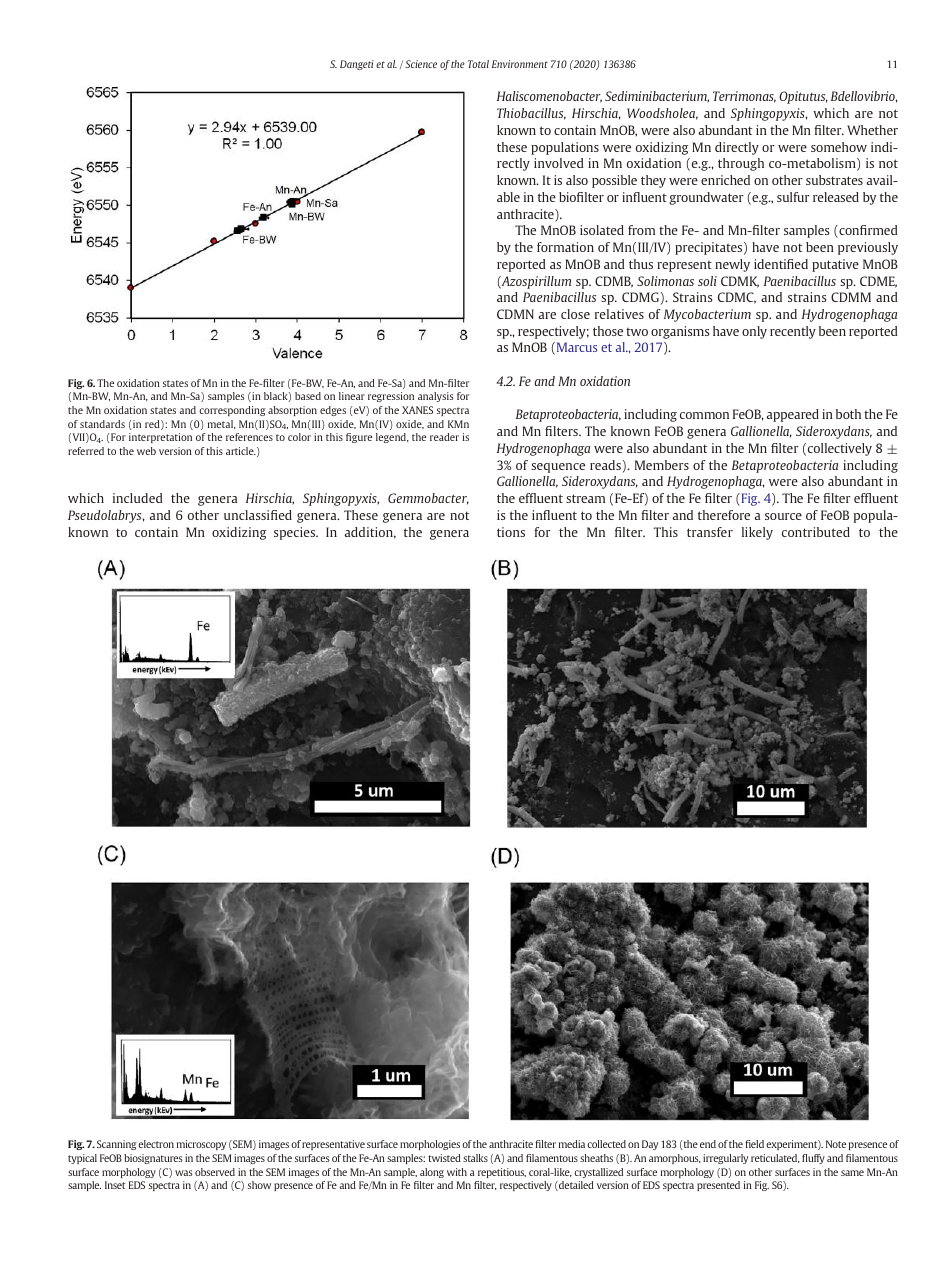 This document has height=1270, width=952. I want to click on stream, so click(585, 498).
